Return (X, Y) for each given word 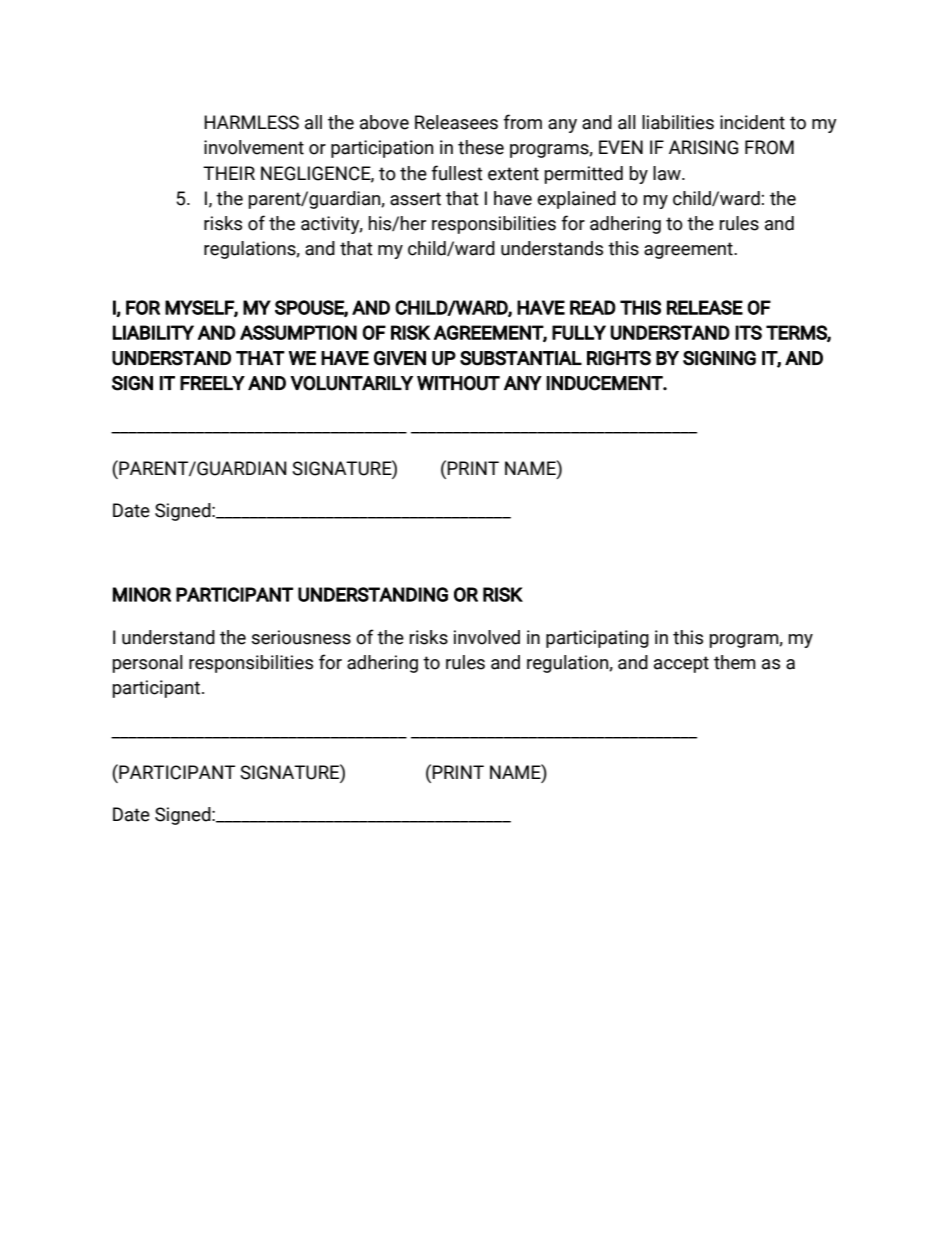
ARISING (703, 147)
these (481, 147)
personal (148, 664)
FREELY (212, 383)
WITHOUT (458, 383)
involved (487, 637)
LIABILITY (153, 332)
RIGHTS (619, 358)
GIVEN (400, 358)
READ (593, 307)
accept (681, 664)
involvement (254, 147)
